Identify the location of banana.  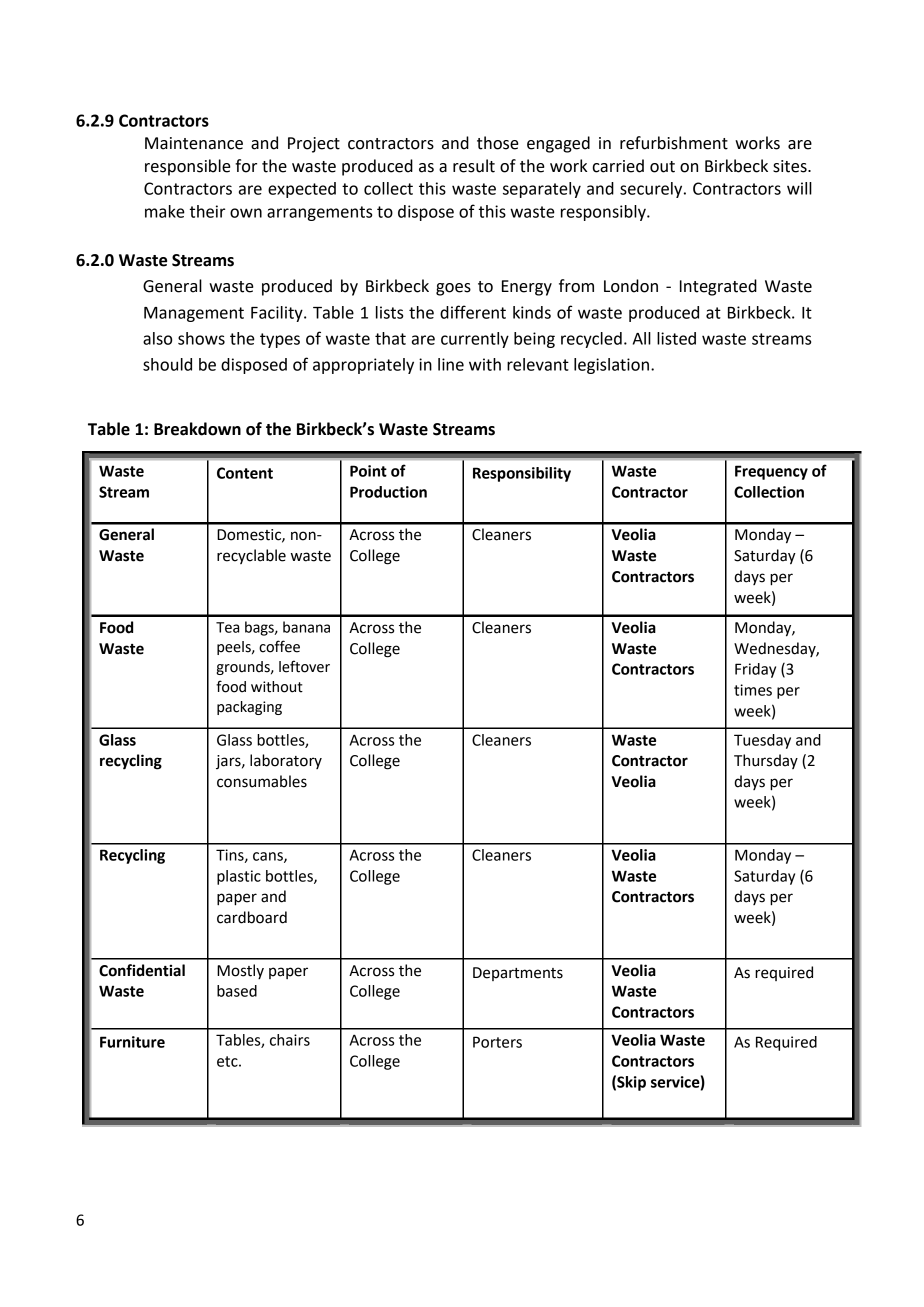
(306, 627).
